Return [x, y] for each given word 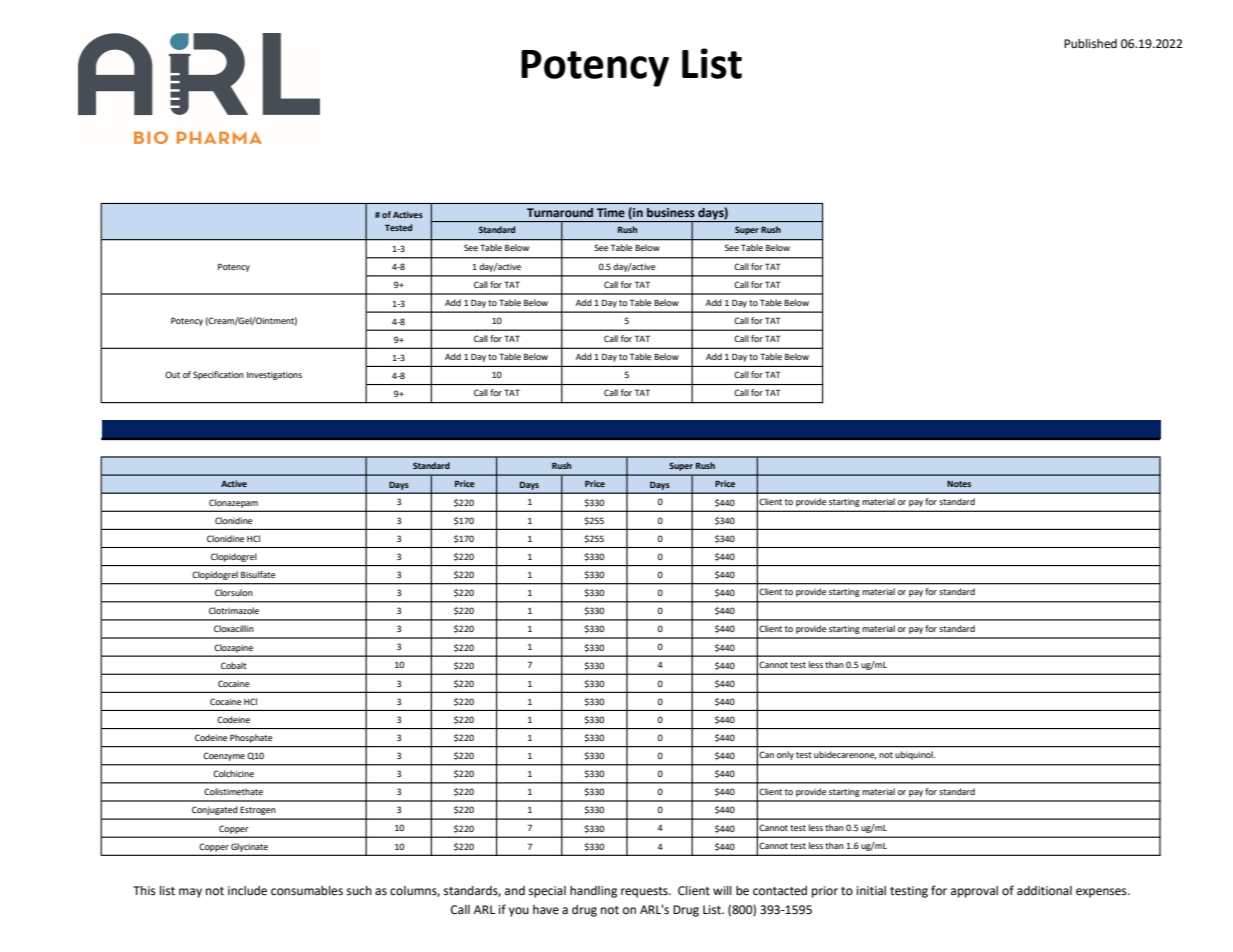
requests [645, 892]
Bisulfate [258, 574]
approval [974, 892]
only [785, 755]
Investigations [274, 375]
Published [1090, 44]
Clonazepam [233, 503]
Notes [959, 484]
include [247, 891]
